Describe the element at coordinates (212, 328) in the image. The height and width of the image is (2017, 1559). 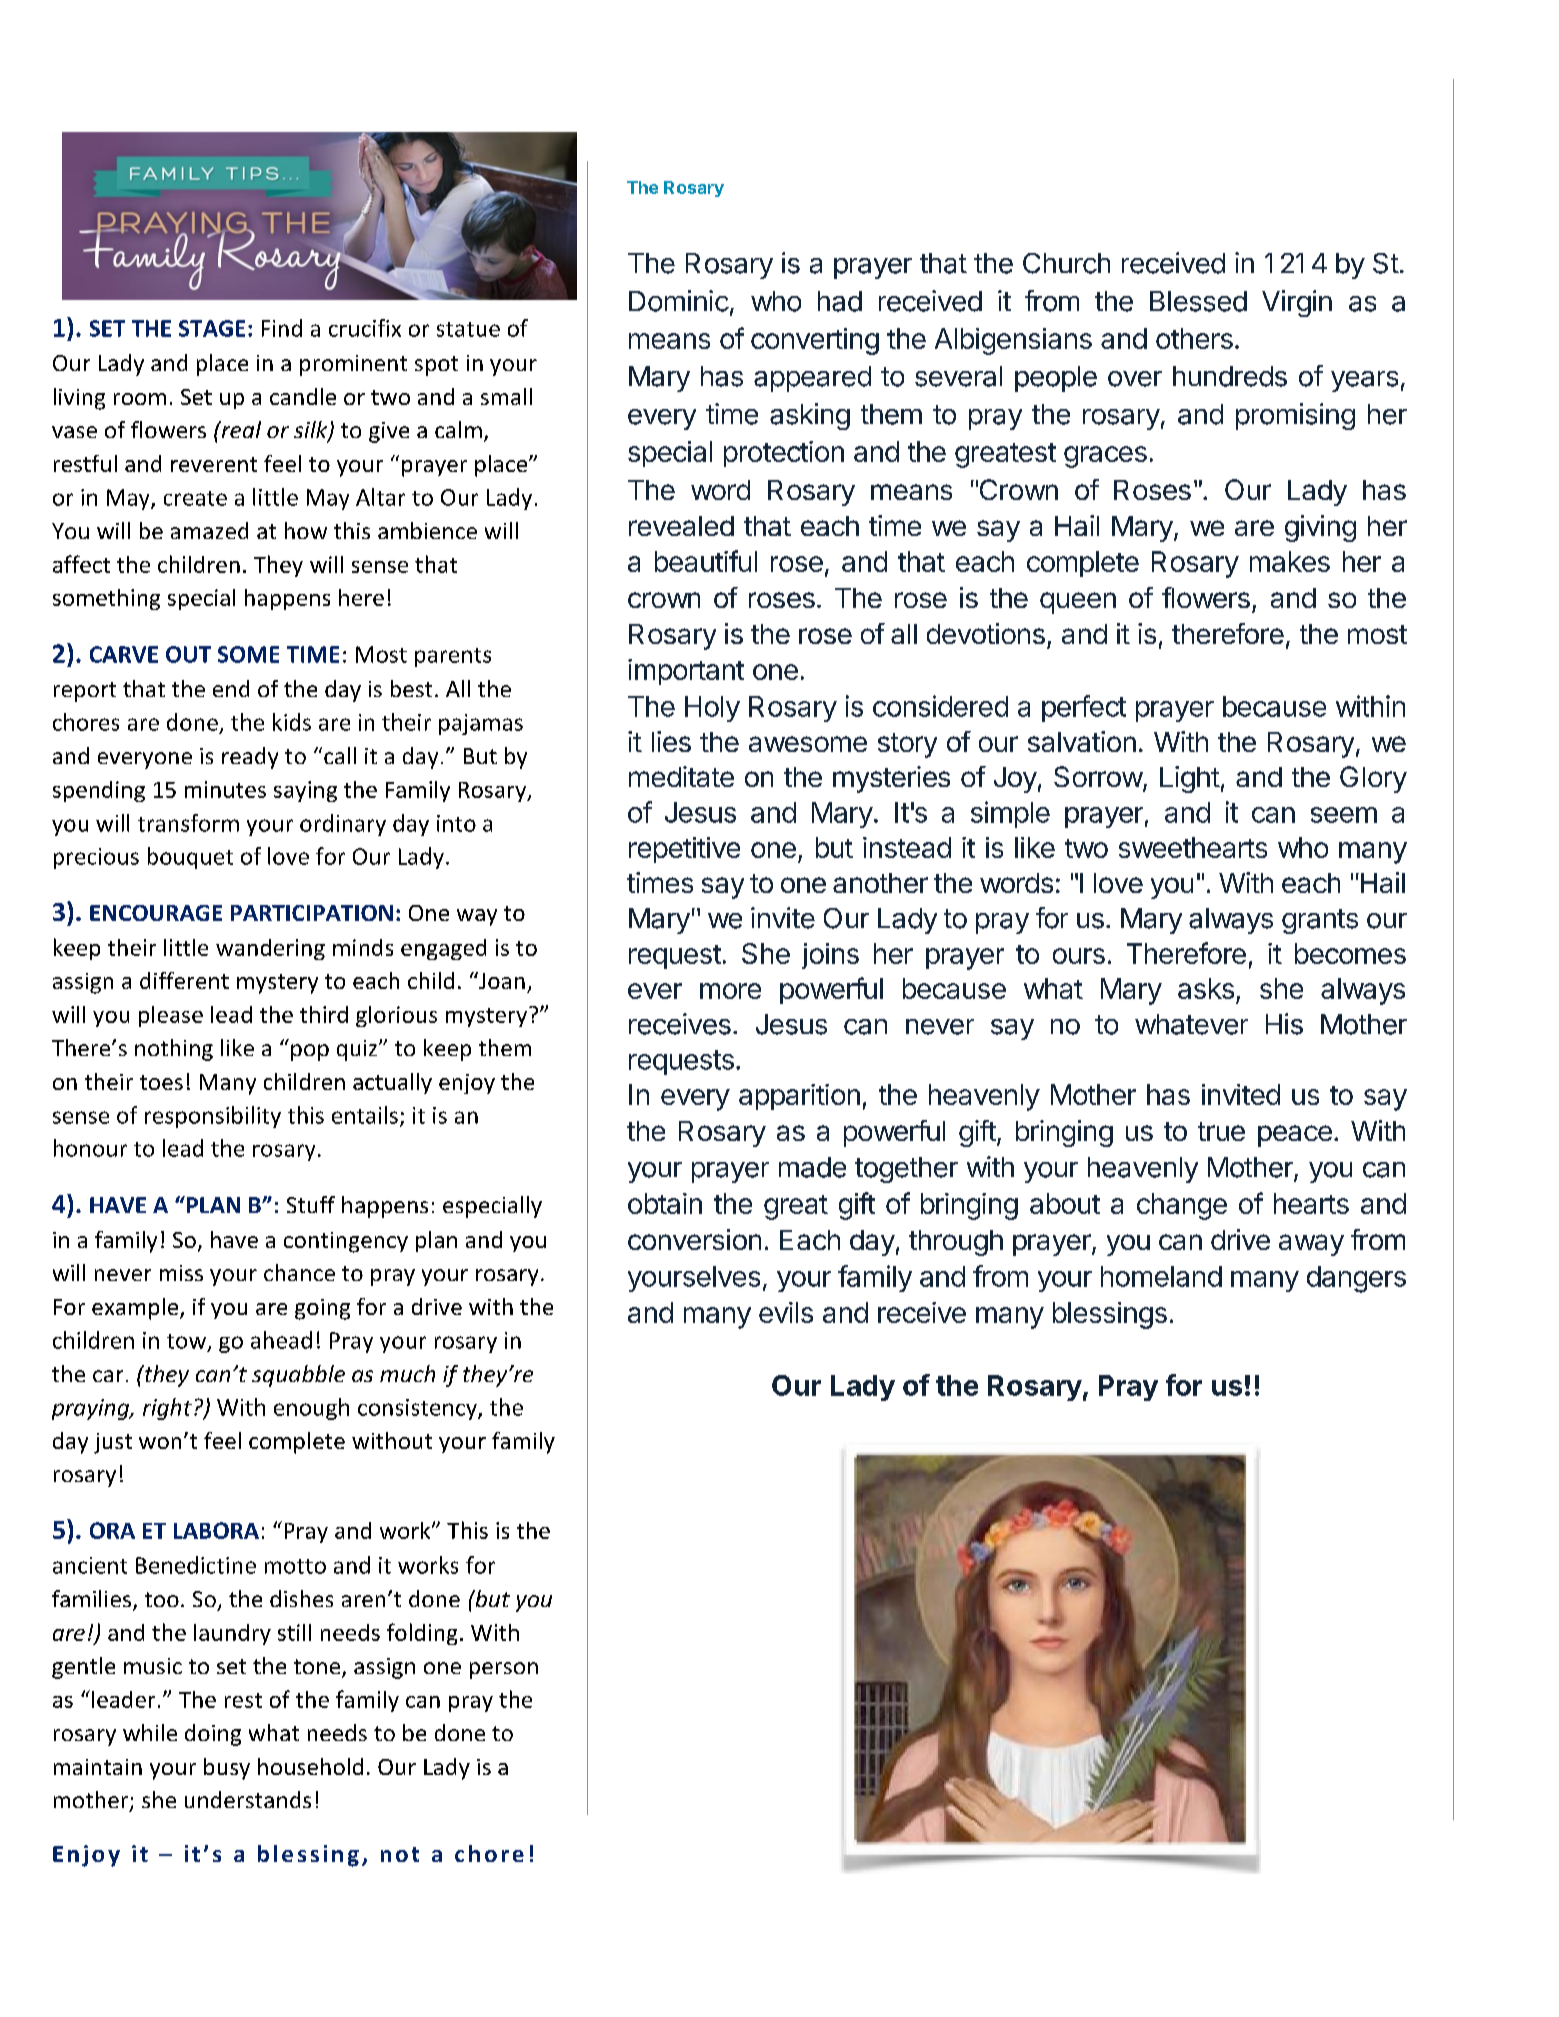
I see `STAGE` at that location.
